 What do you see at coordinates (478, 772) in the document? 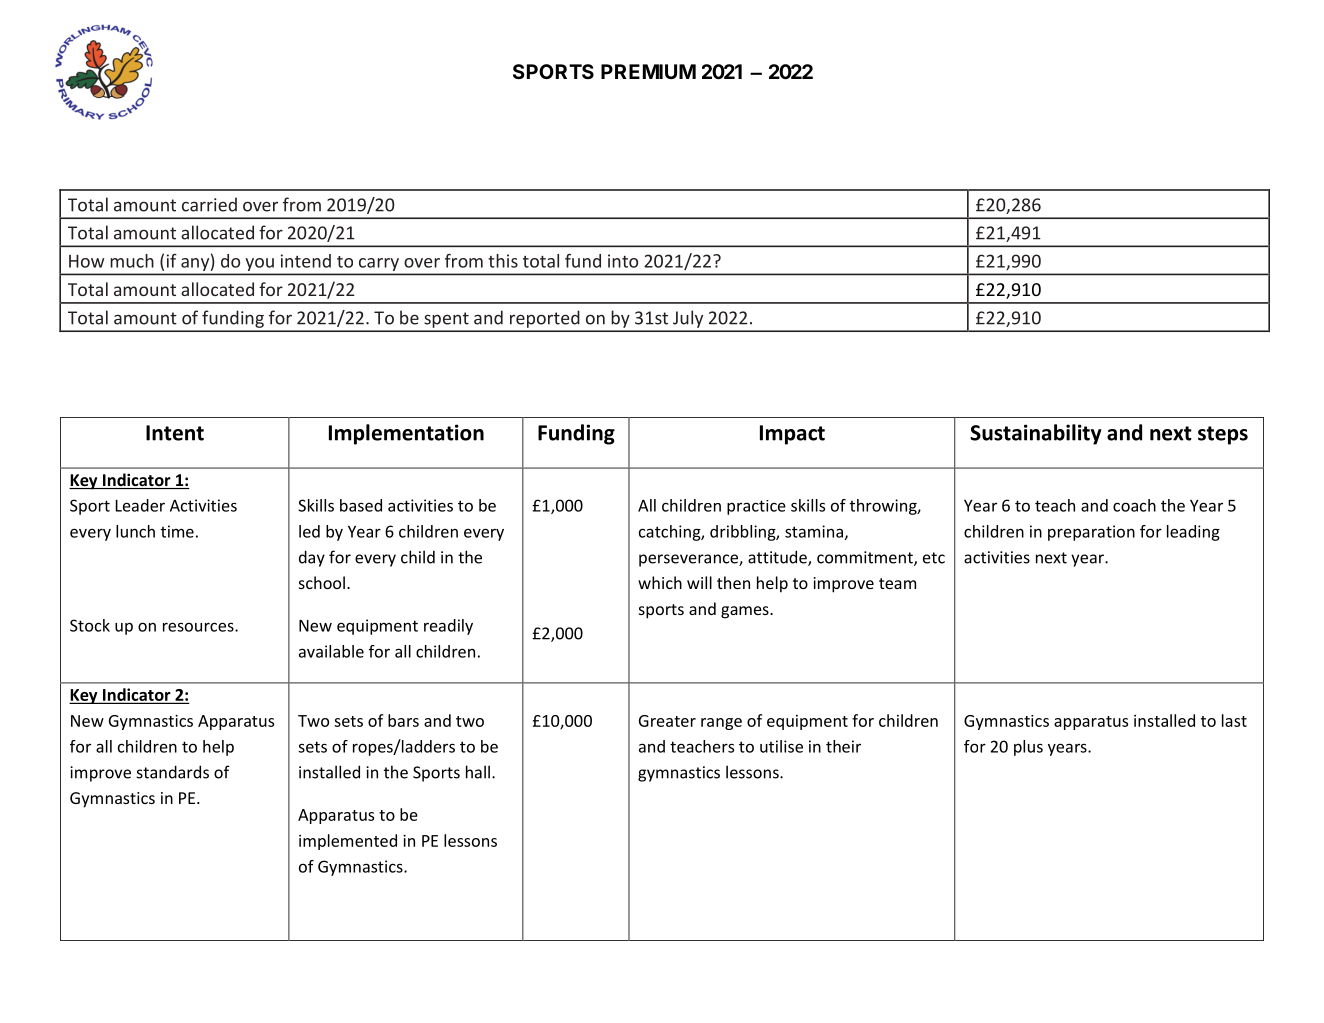
I see `hall` at bounding box center [478, 772].
